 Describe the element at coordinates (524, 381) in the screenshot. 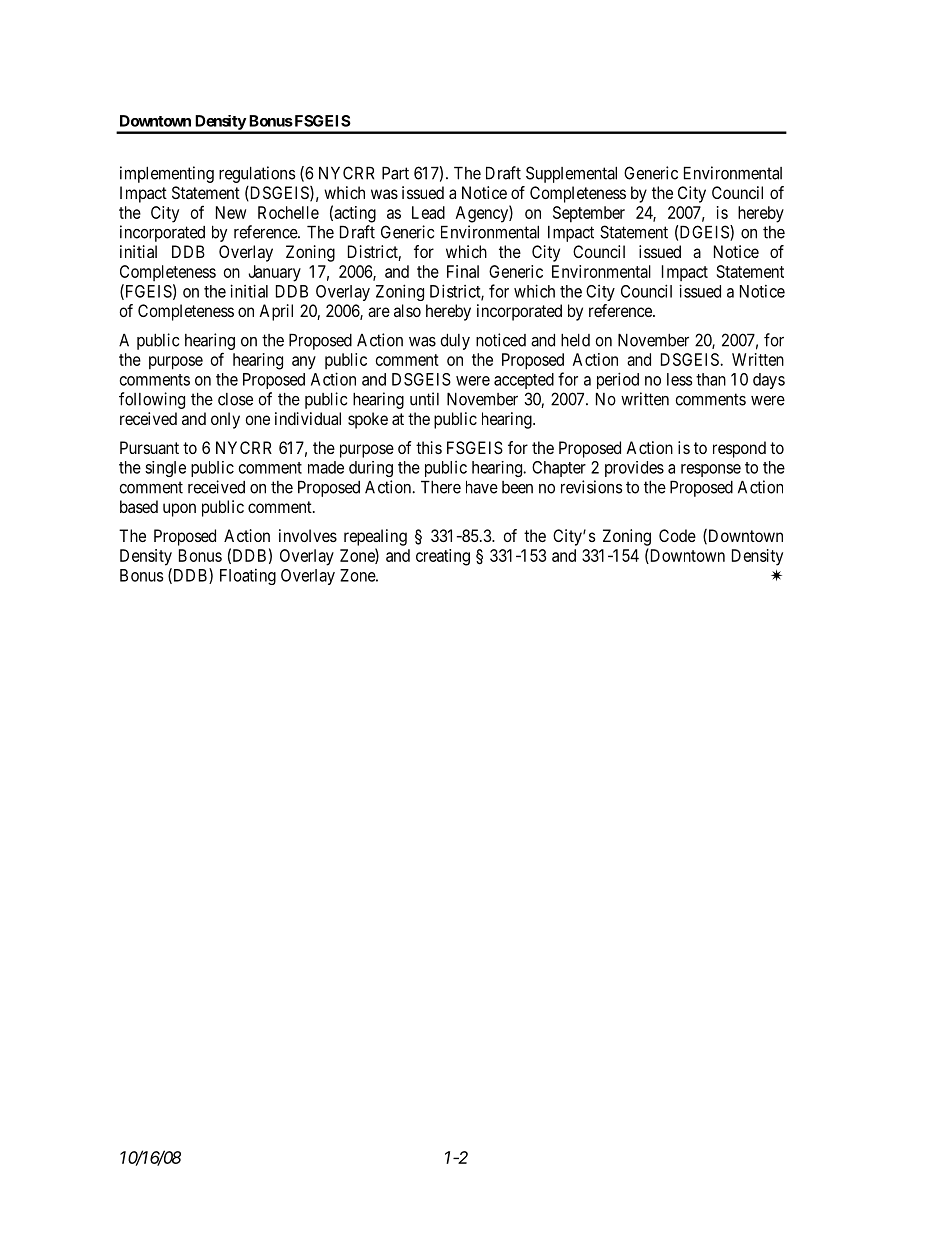

I see `accepted` at that location.
